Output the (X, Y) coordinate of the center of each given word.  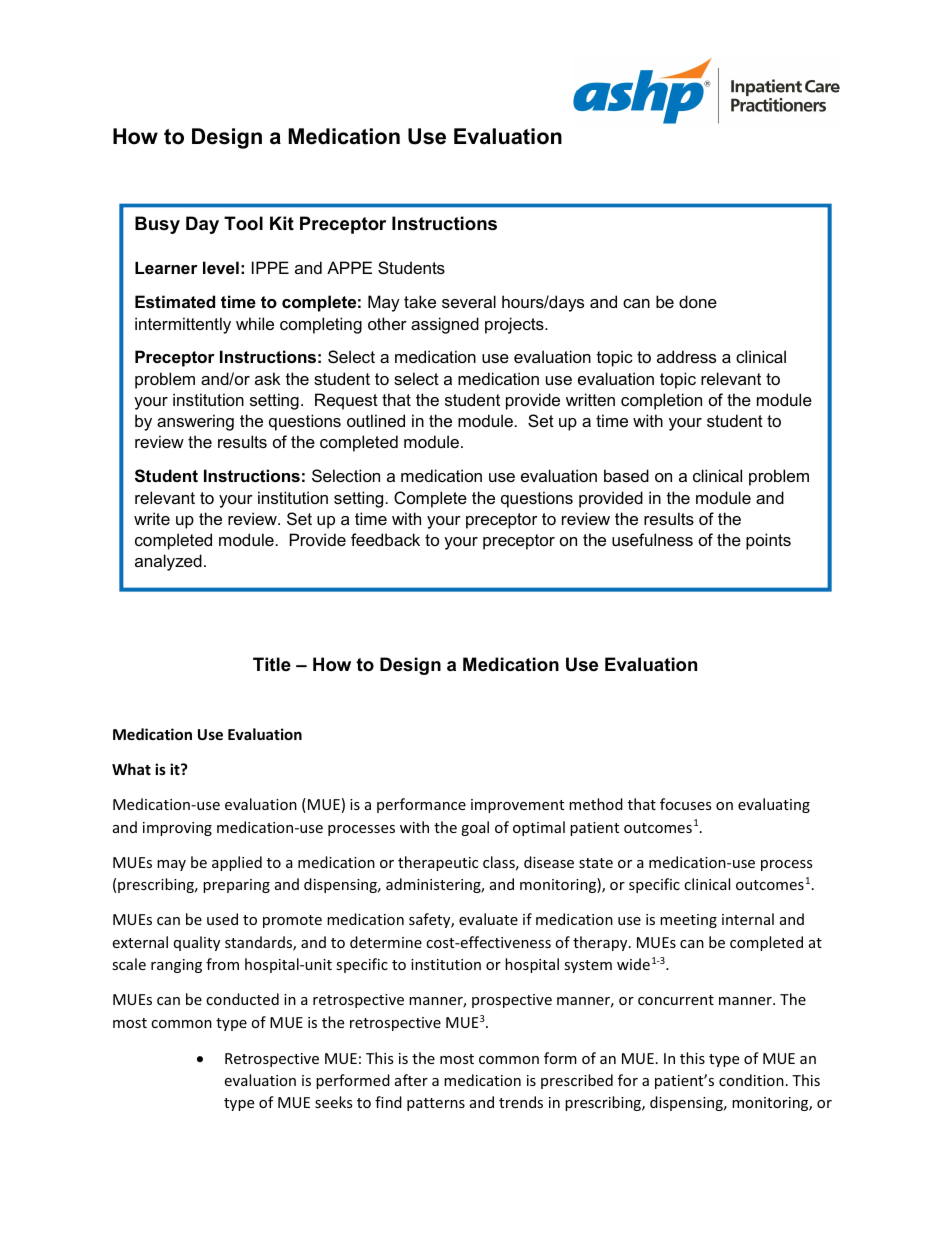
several (469, 301)
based (626, 475)
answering (195, 422)
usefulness (652, 539)
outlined (376, 420)
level (221, 267)
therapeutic (438, 863)
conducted (242, 999)
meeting (688, 921)
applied (237, 863)
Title (272, 664)
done (698, 301)
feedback (385, 539)
